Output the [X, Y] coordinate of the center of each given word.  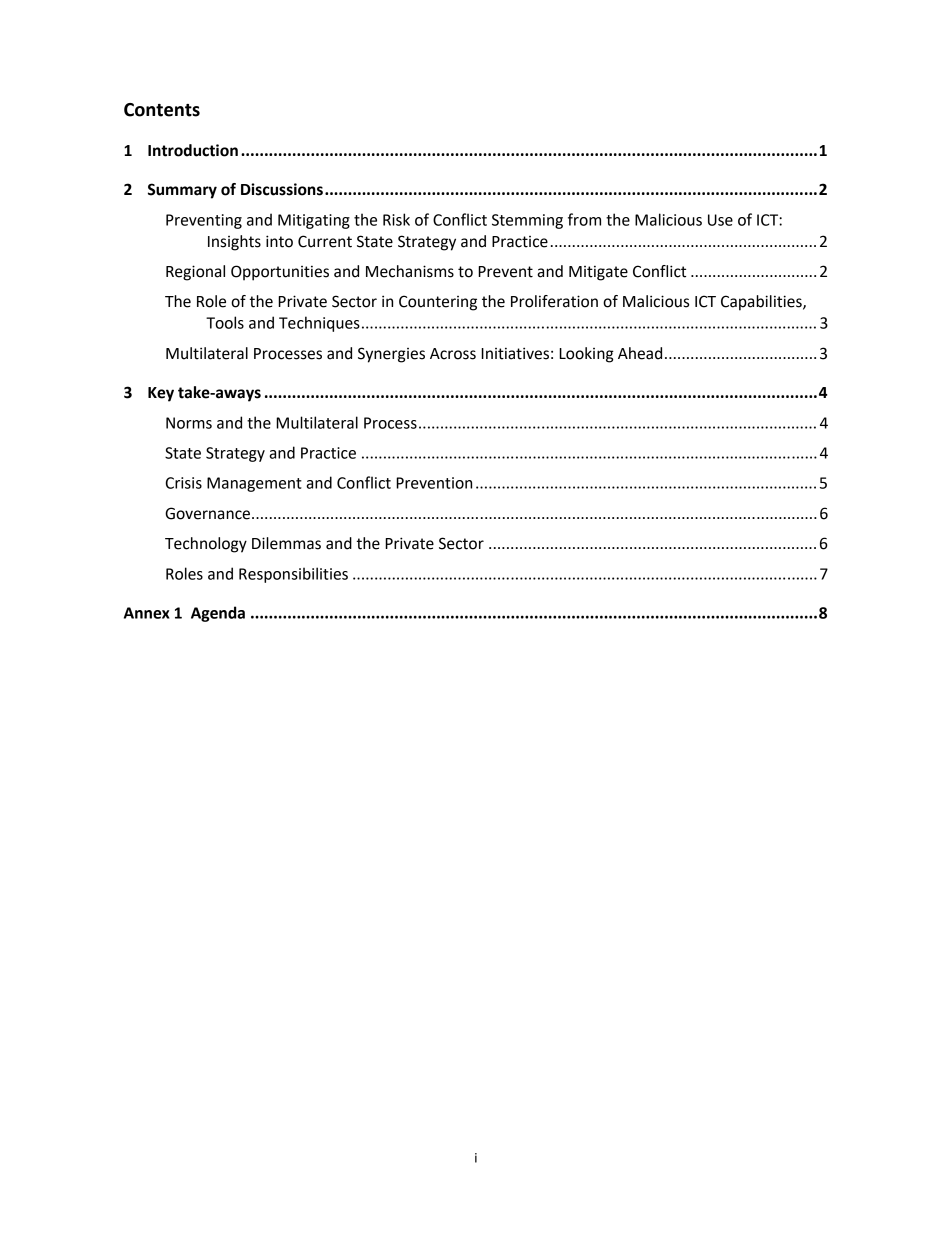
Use [720, 220]
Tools [225, 322]
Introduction [193, 150]
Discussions [282, 189]
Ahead [640, 353]
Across [453, 354]
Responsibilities [293, 575]
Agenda [218, 614]
